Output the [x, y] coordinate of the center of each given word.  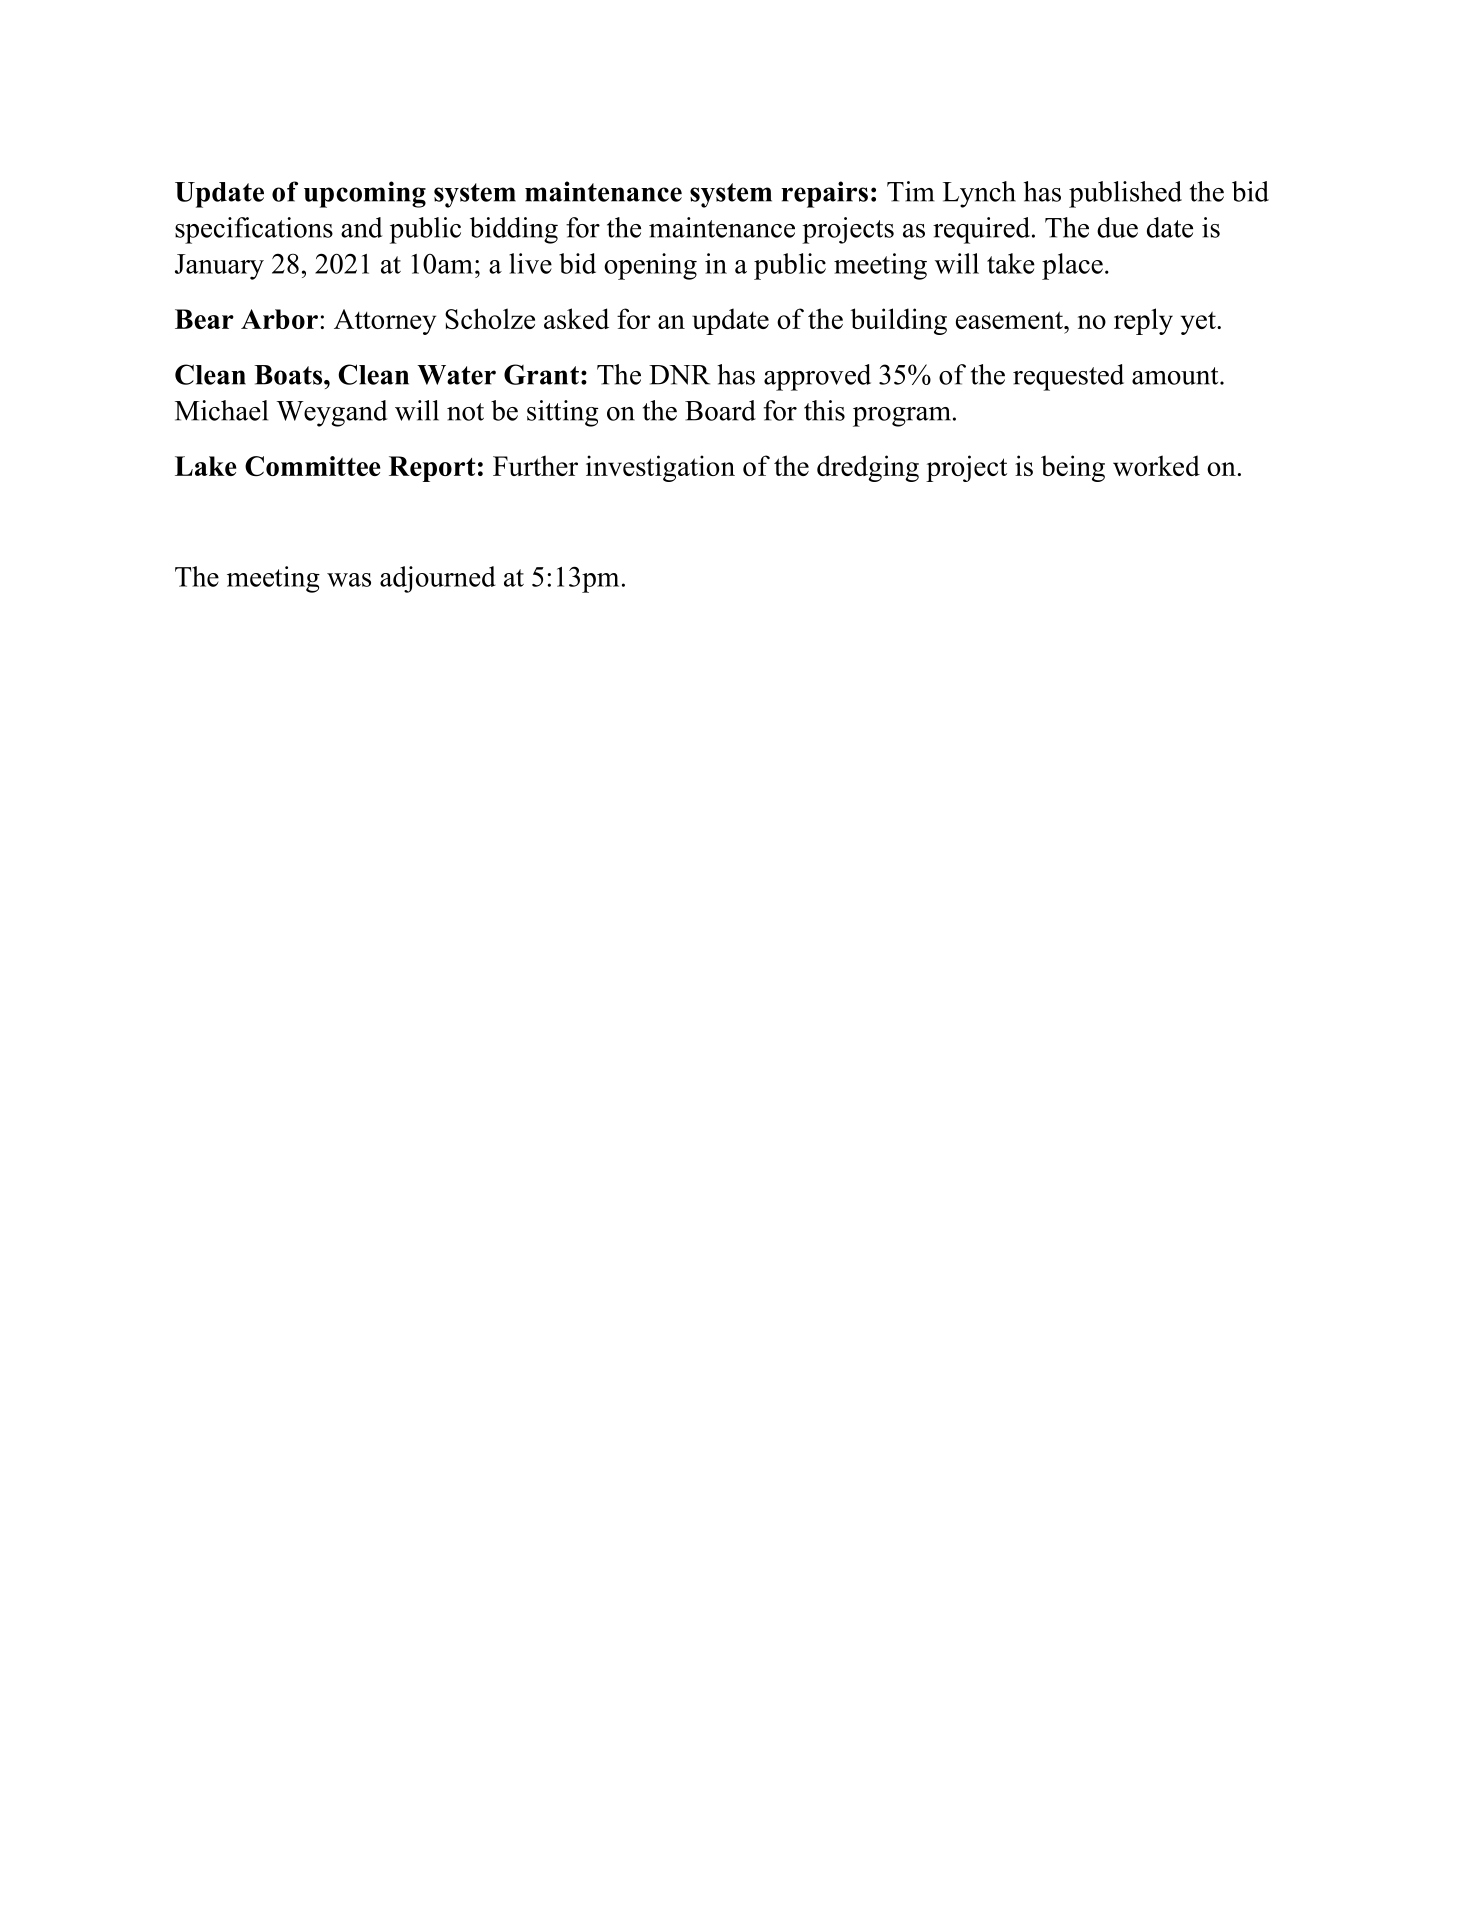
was [349, 580]
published [1125, 194]
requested [1068, 377]
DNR [679, 375]
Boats [289, 375]
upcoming [365, 194]
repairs [824, 194]
